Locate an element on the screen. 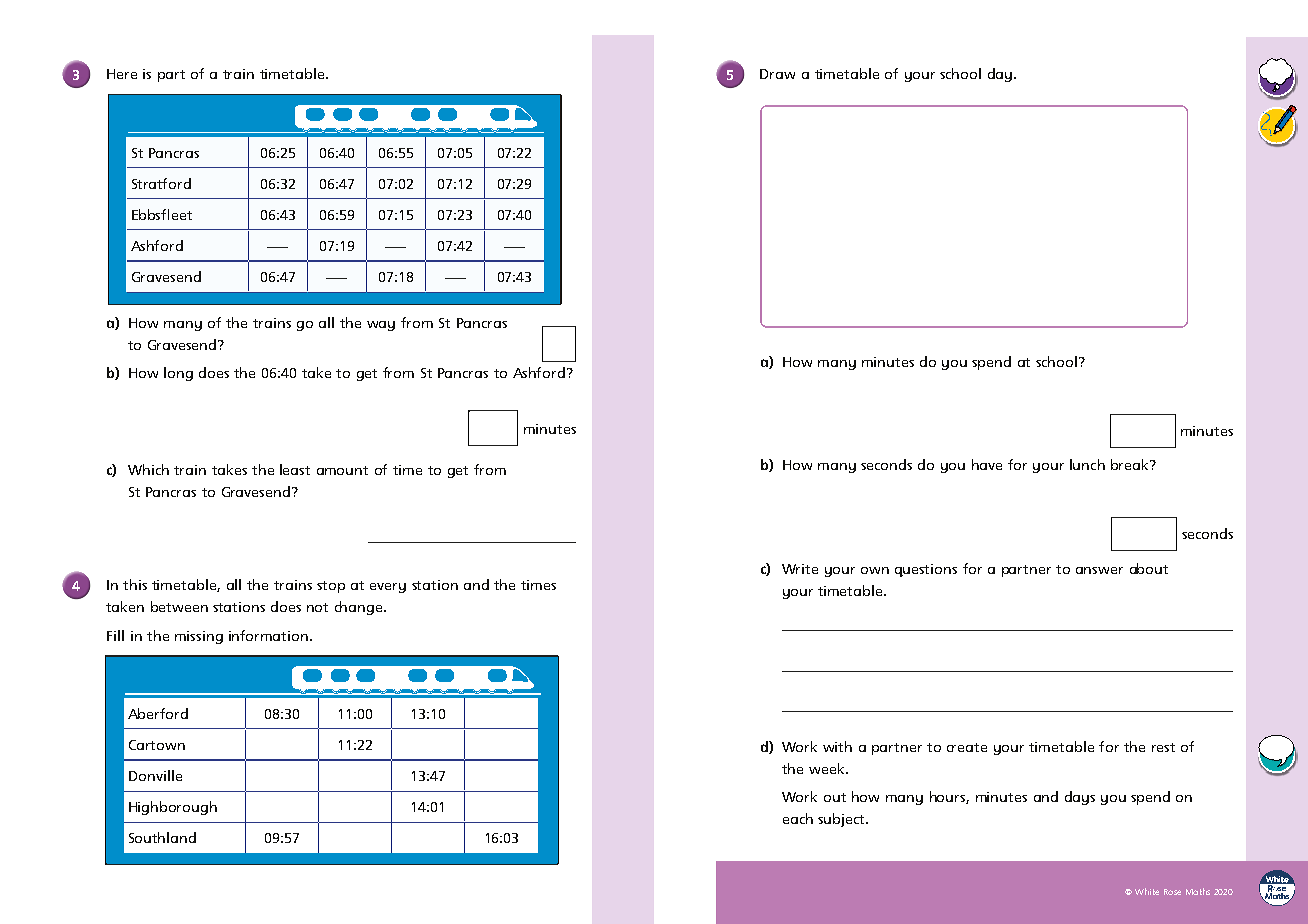  Southland is located at coordinates (162, 837).
